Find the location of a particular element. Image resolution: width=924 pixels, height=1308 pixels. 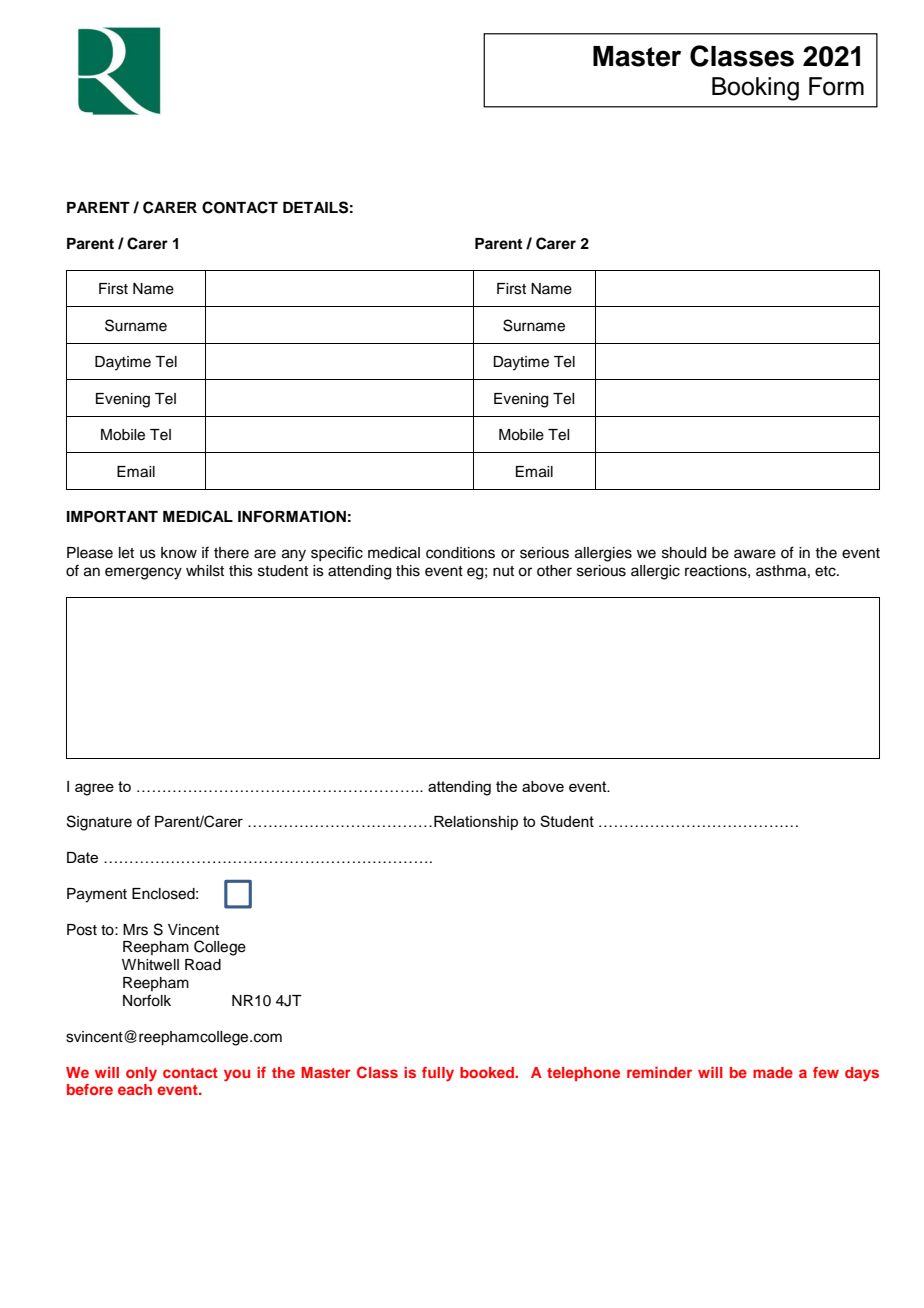

conditions is located at coordinates (460, 553).
